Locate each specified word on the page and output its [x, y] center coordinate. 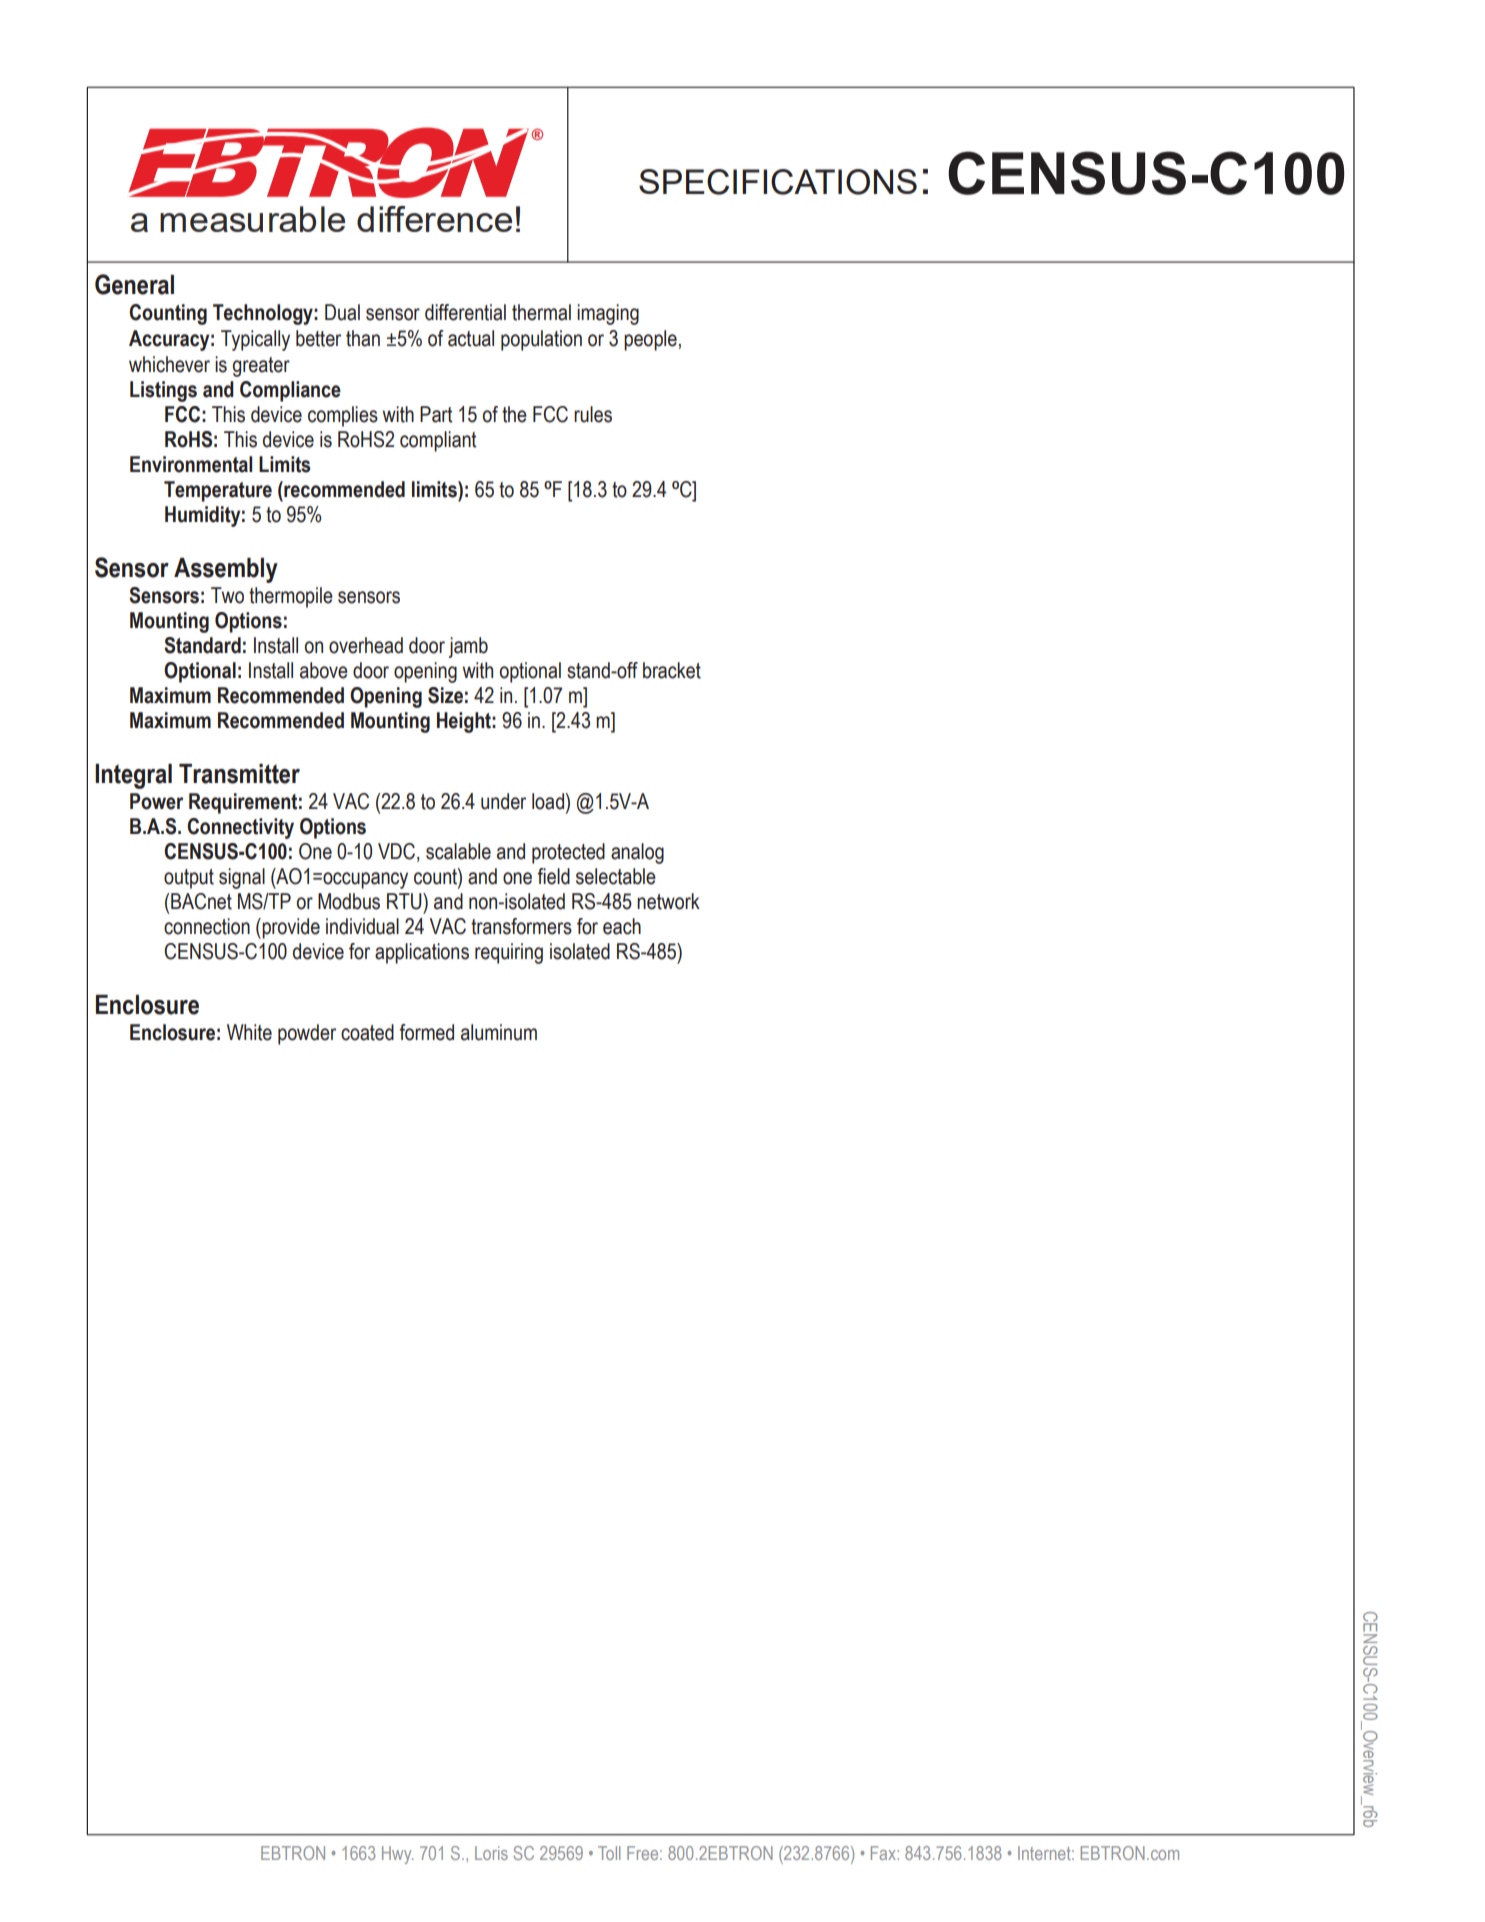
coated [367, 1032]
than [363, 338]
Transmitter [239, 774]
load [549, 801]
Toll [609, 1853]
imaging [608, 314]
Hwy [397, 1855]
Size [445, 695]
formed [426, 1032]
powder [307, 1034]
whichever [169, 364]
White [249, 1032]
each [622, 926]
